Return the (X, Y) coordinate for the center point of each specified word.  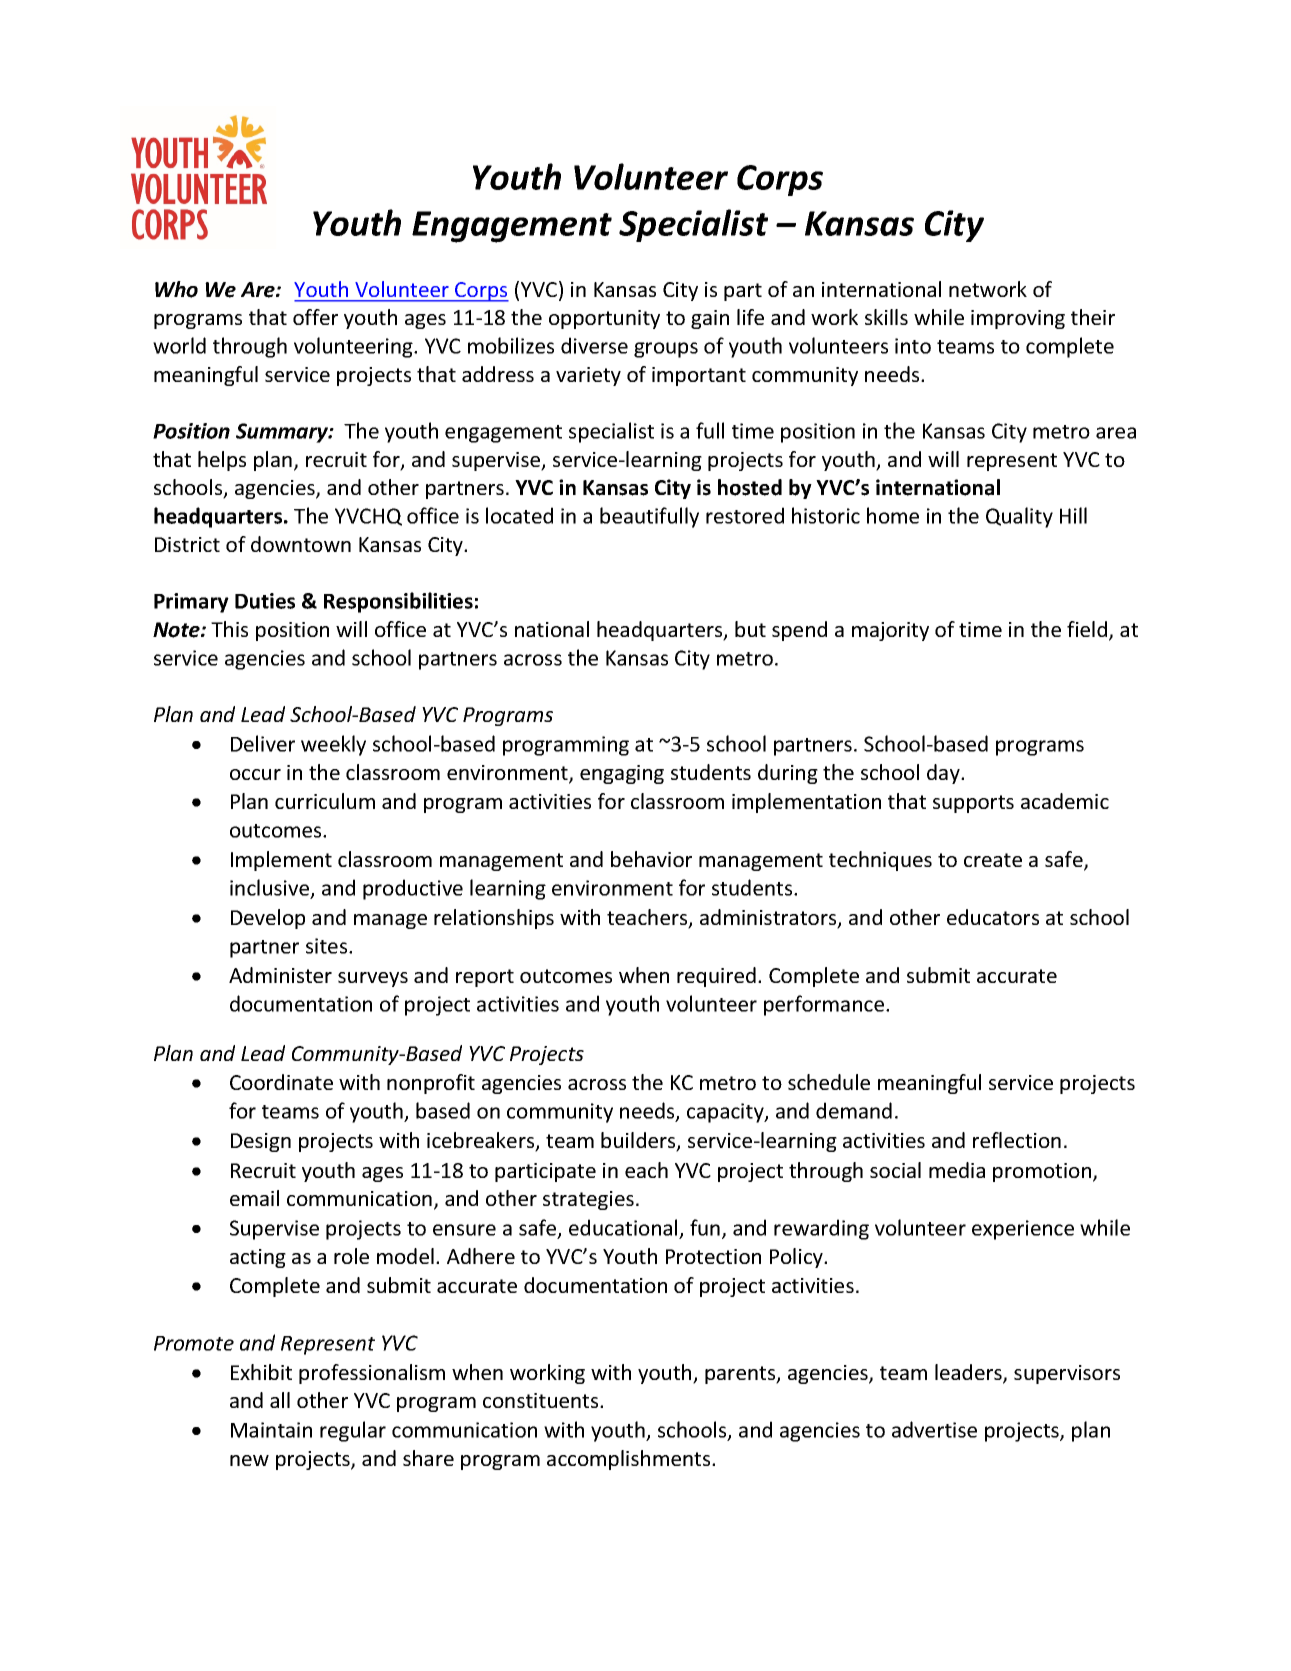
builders (639, 1141)
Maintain (271, 1430)
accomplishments (630, 1460)
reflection (1017, 1140)
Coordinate (281, 1082)
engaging (622, 774)
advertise (934, 1429)
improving (1018, 319)
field (1088, 630)
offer (315, 317)
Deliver (263, 743)
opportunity (604, 319)
